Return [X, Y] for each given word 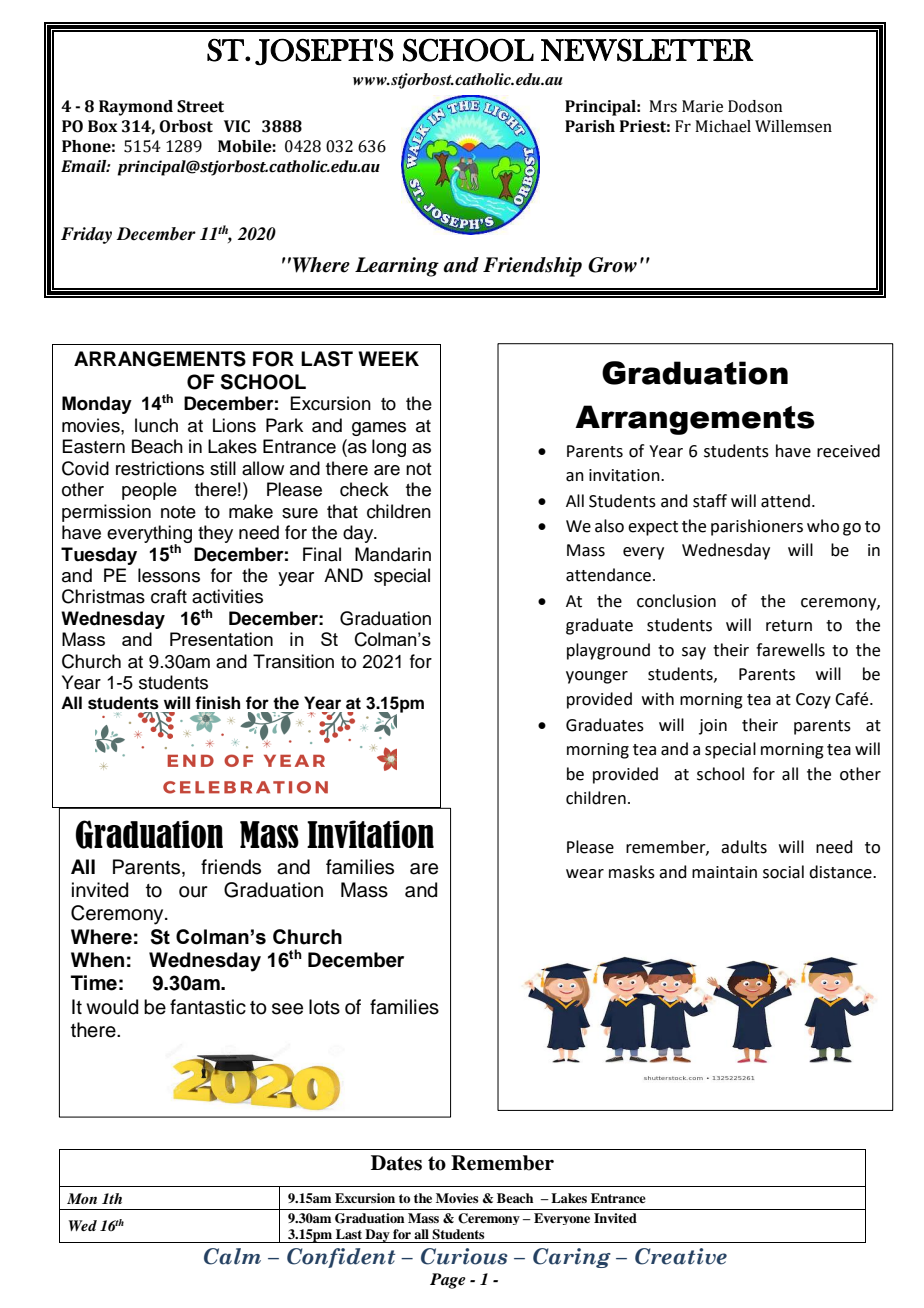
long [389, 448]
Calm [232, 1256]
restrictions [160, 468]
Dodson [755, 106]
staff [710, 501]
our [193, 892]
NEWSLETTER [647, 50]
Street [200, 106]
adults [744, 847]
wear [585, 874]
